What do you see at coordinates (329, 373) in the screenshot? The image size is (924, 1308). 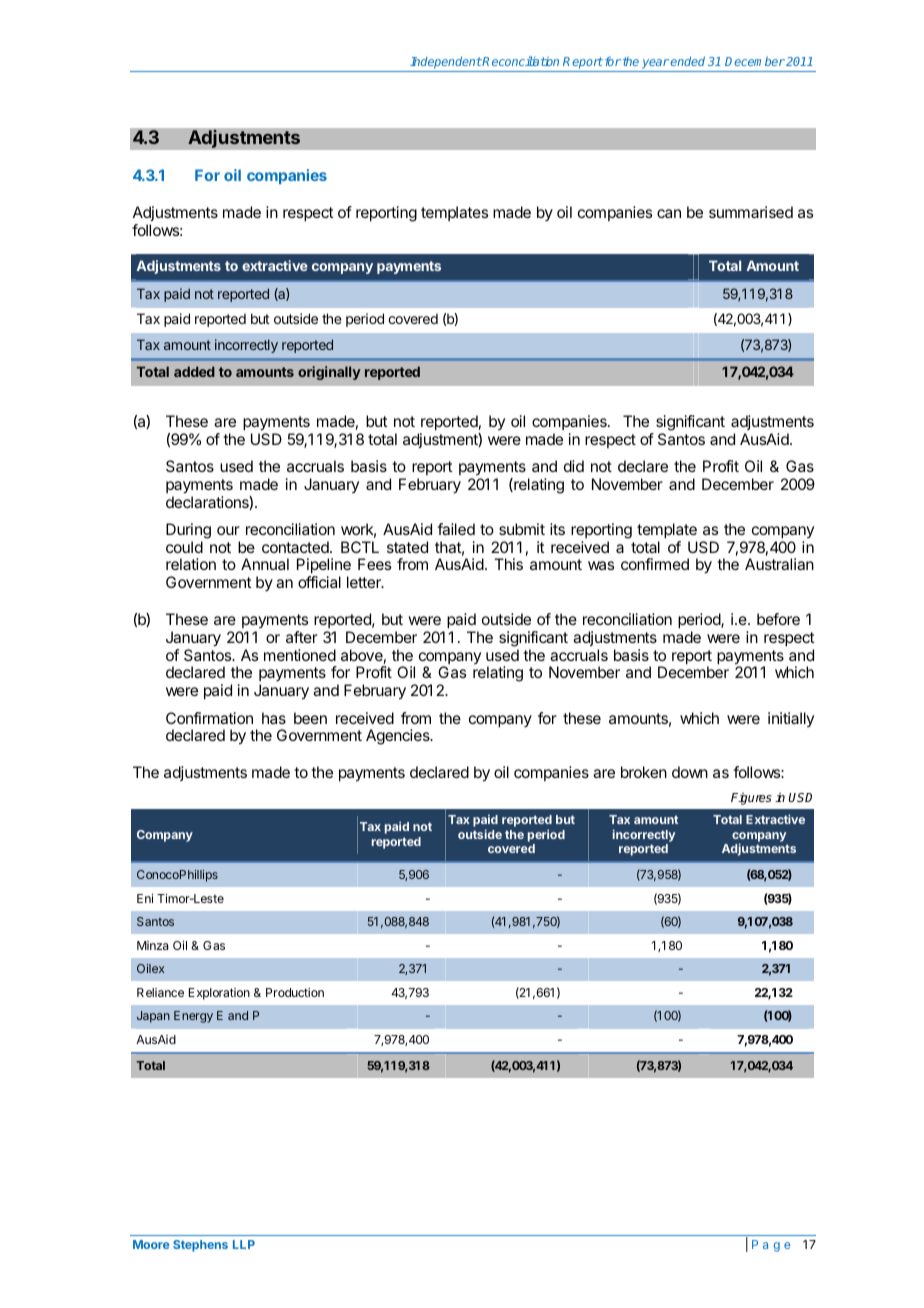 I see `originally` at bounding box center [329, 373].
